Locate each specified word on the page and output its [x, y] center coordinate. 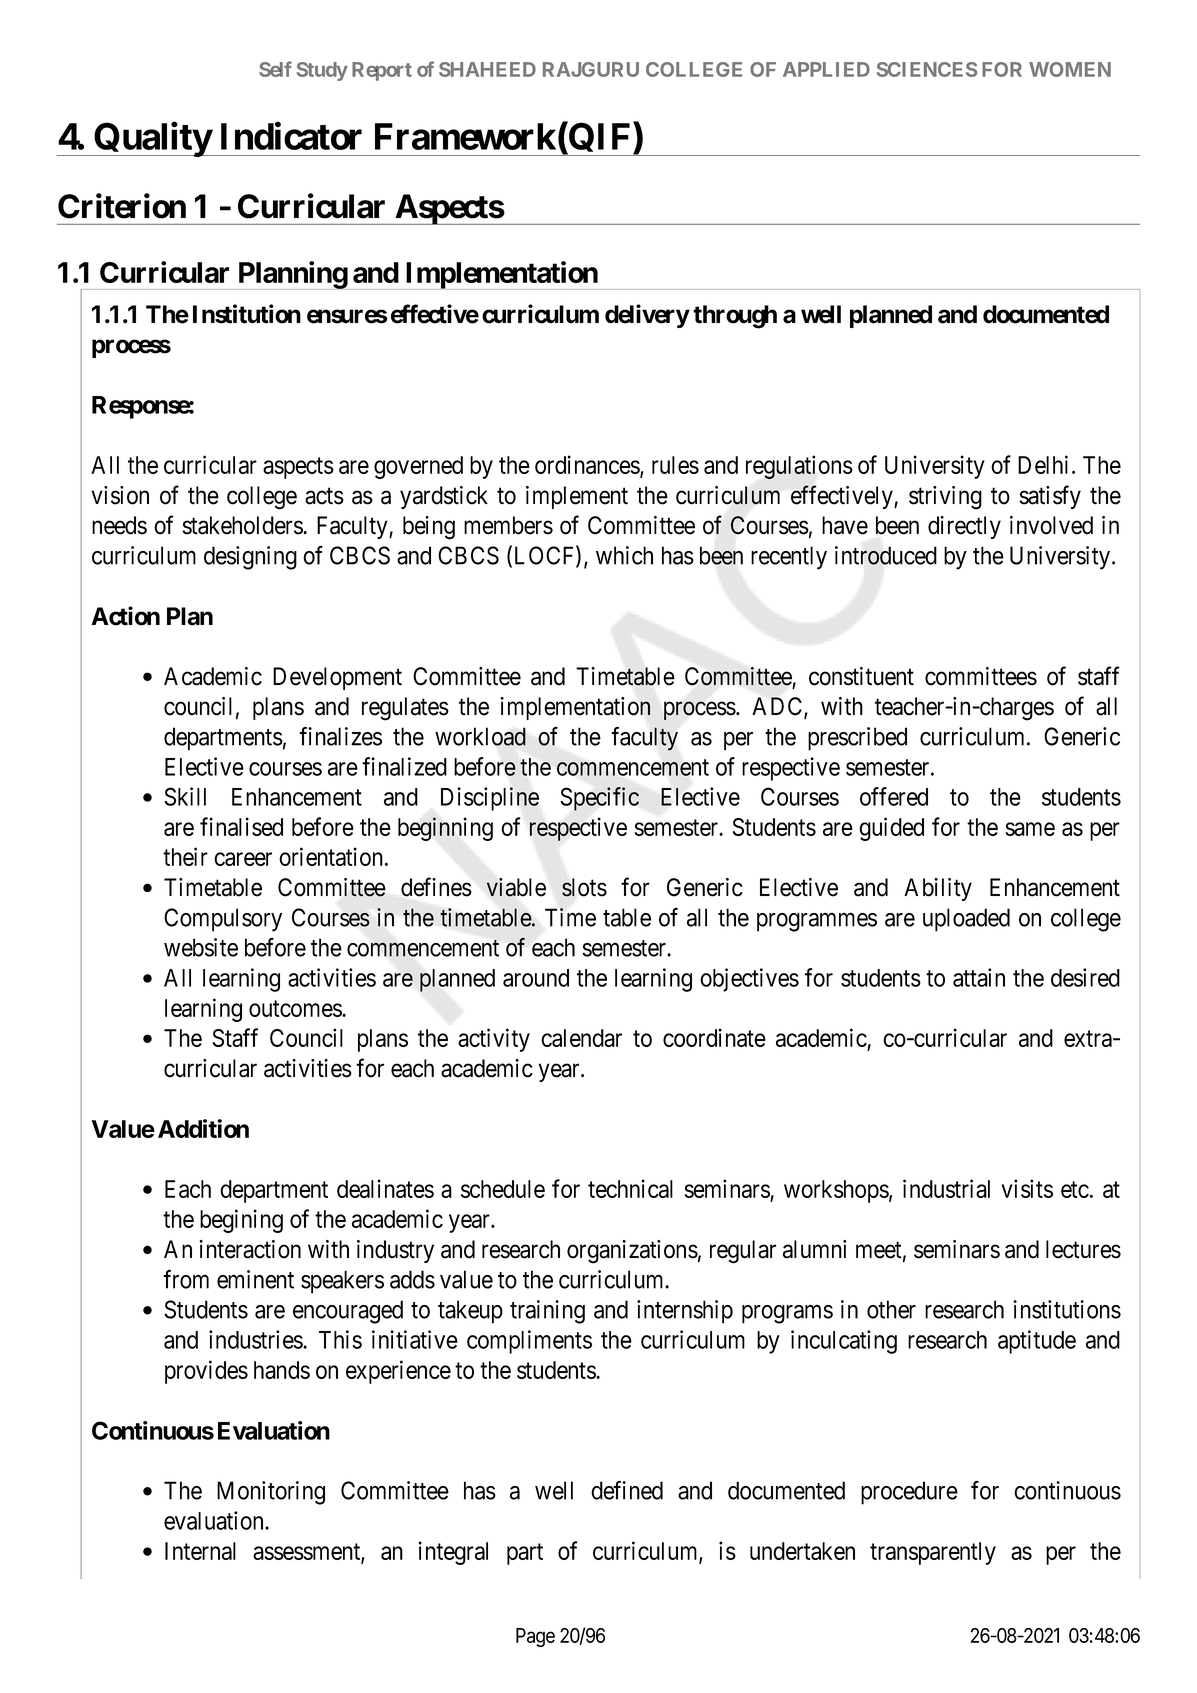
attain [979, 977]
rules [675, 465]
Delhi [1043, 464]
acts [324, 496]
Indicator [291, 136]
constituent [861, 676]
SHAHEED [487, 69]
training [547, 1312]
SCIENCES [927, 69]
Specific [599, 799]
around [536, 978]
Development [337, 678]
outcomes [296, 1008]
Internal [200, 1551]
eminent [255, 1279]
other [891, 1309]
